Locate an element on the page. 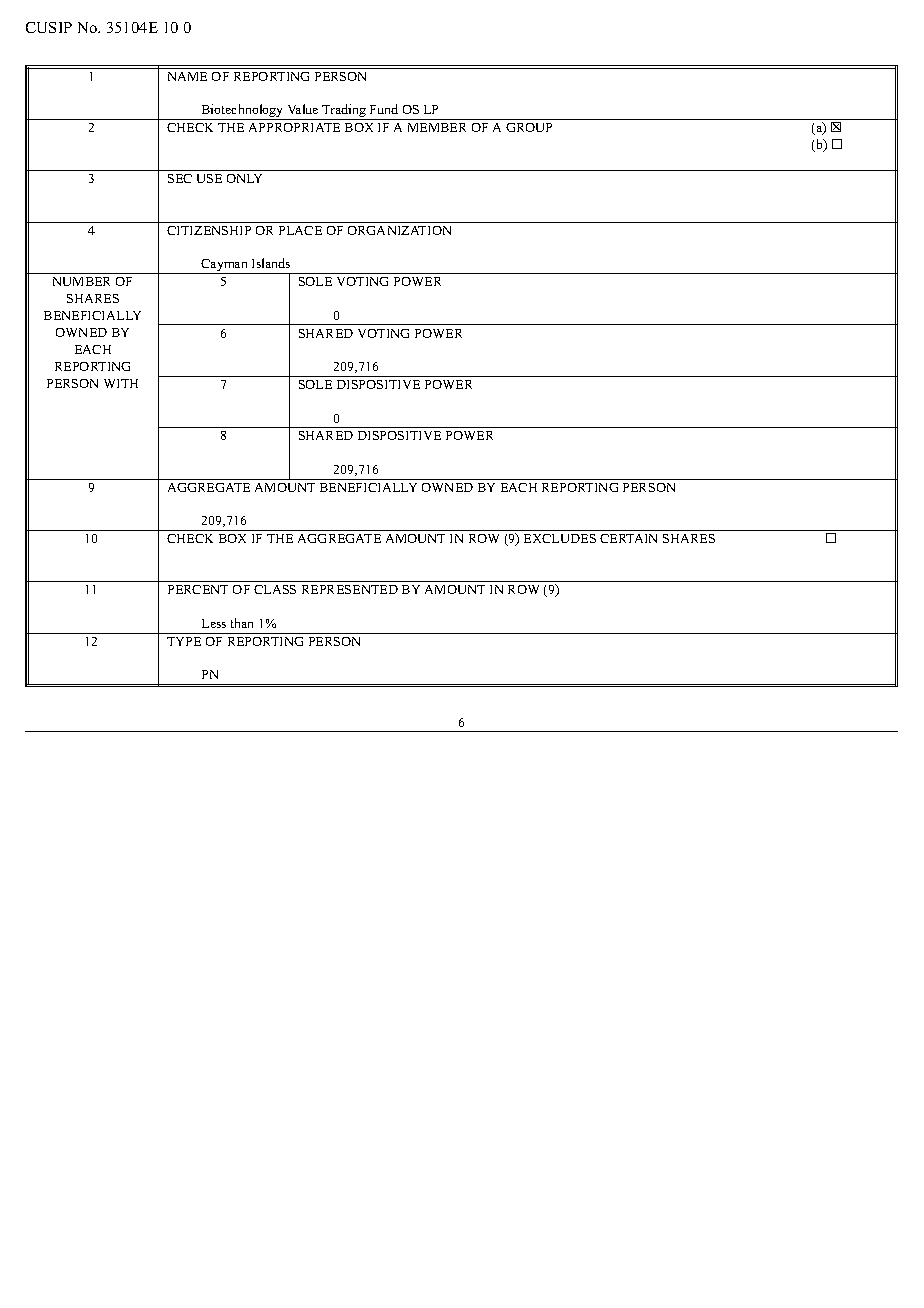 This image has width=924, height=1308. TYPE is located at coordinates (184, 641).
